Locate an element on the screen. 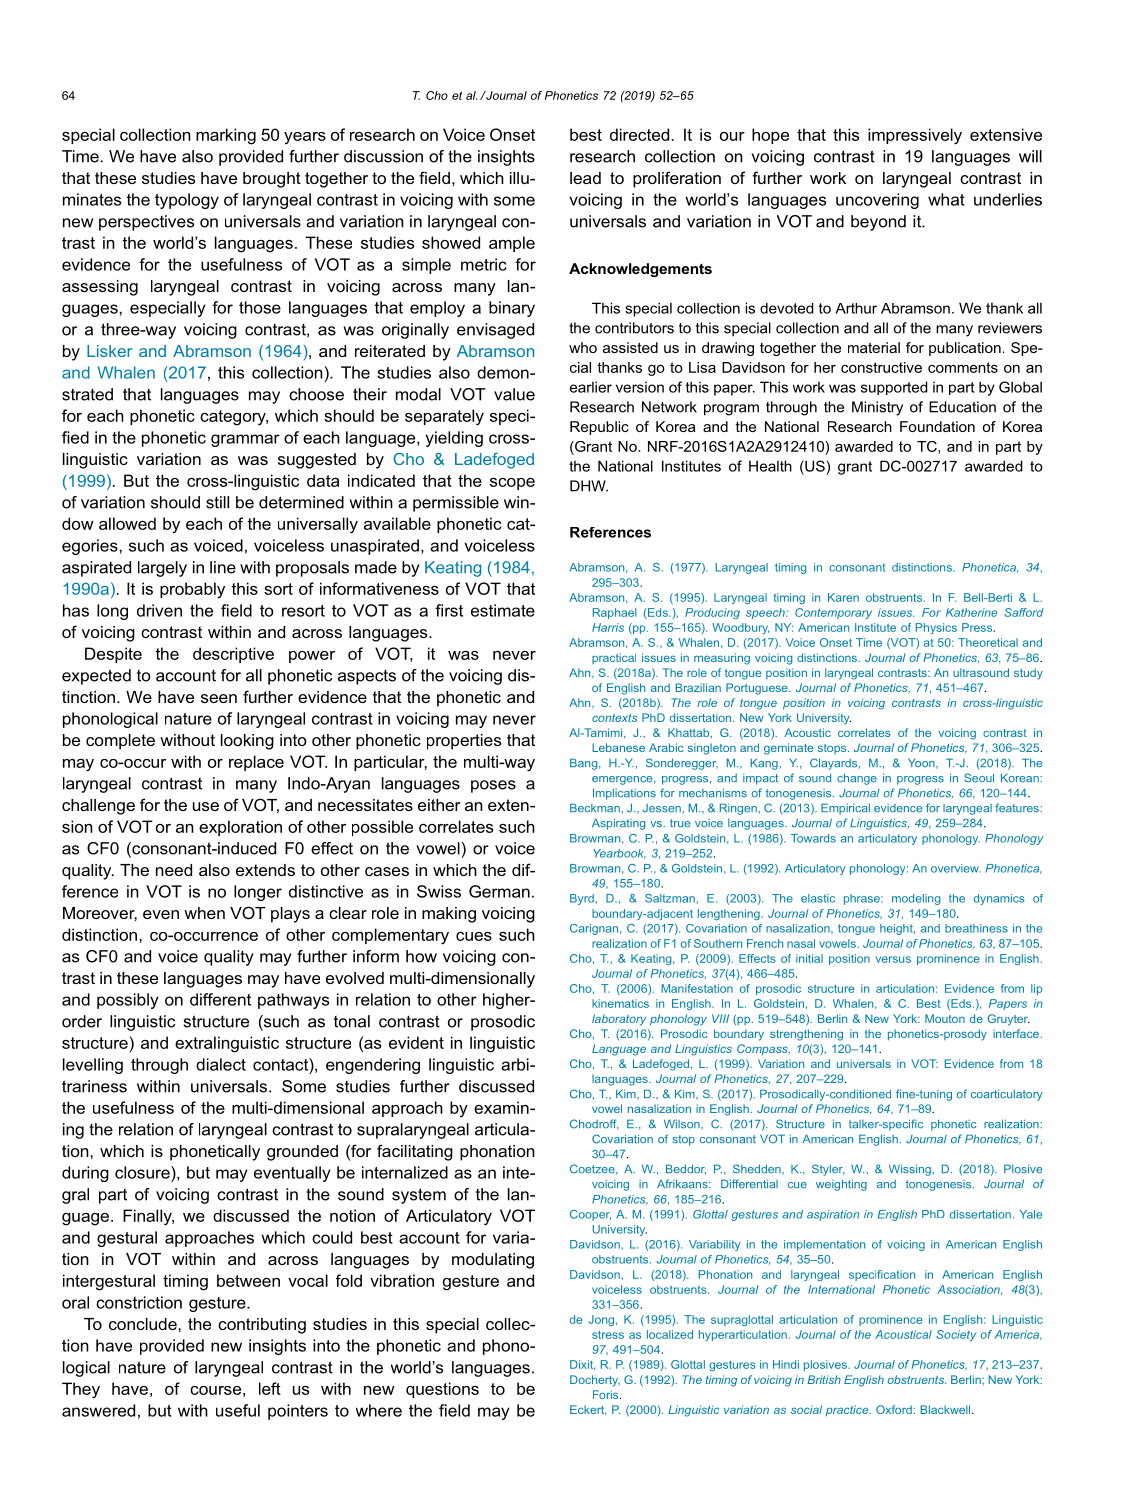 Image resolution: width=1123 pixels, height=1498 pixels. Dixit is located at coordinates (583, 1365).
